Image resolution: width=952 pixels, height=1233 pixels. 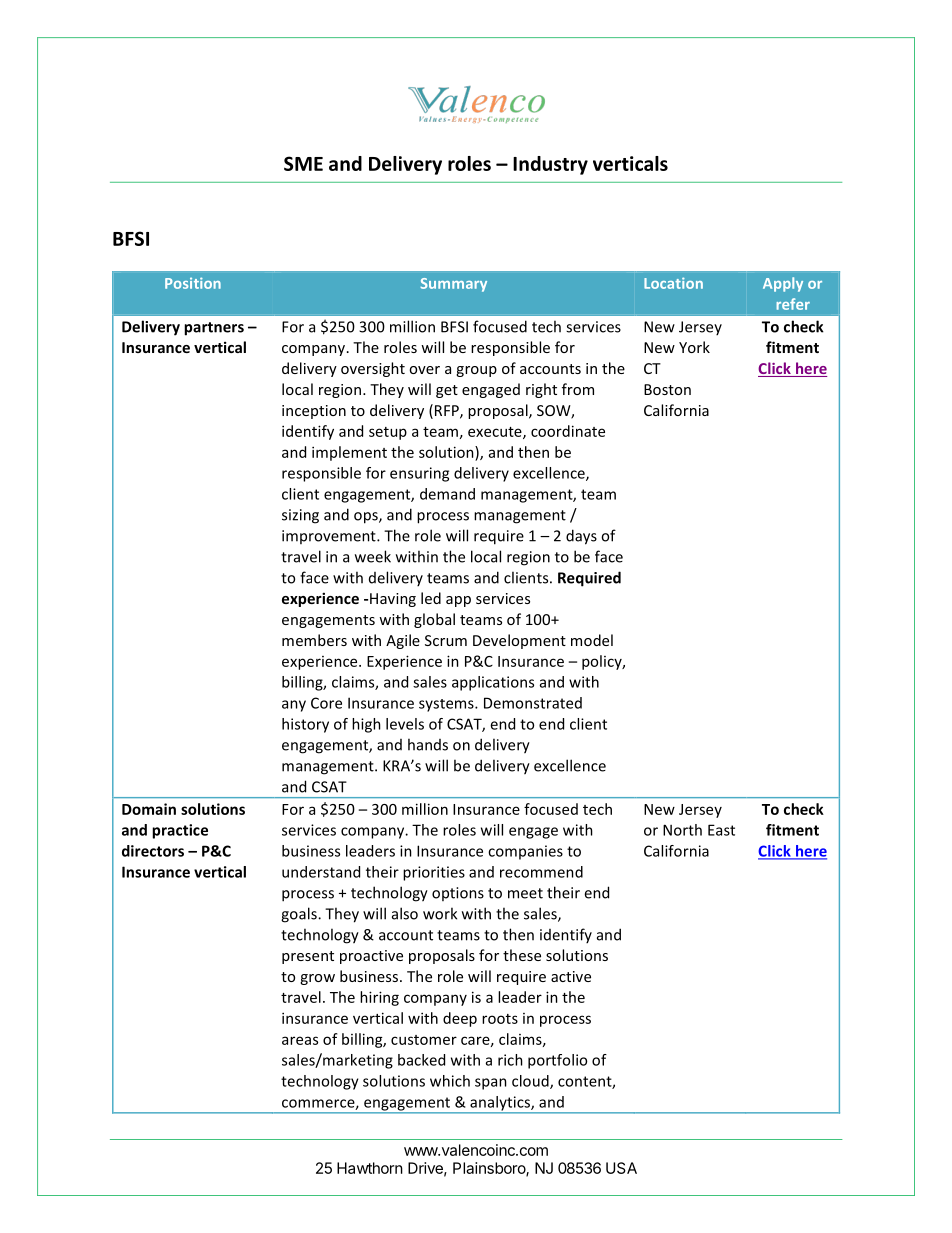 What do you see at coordinates (303, 163) in the screenshot?
I see `SME` at bounding box center [303, 163].
